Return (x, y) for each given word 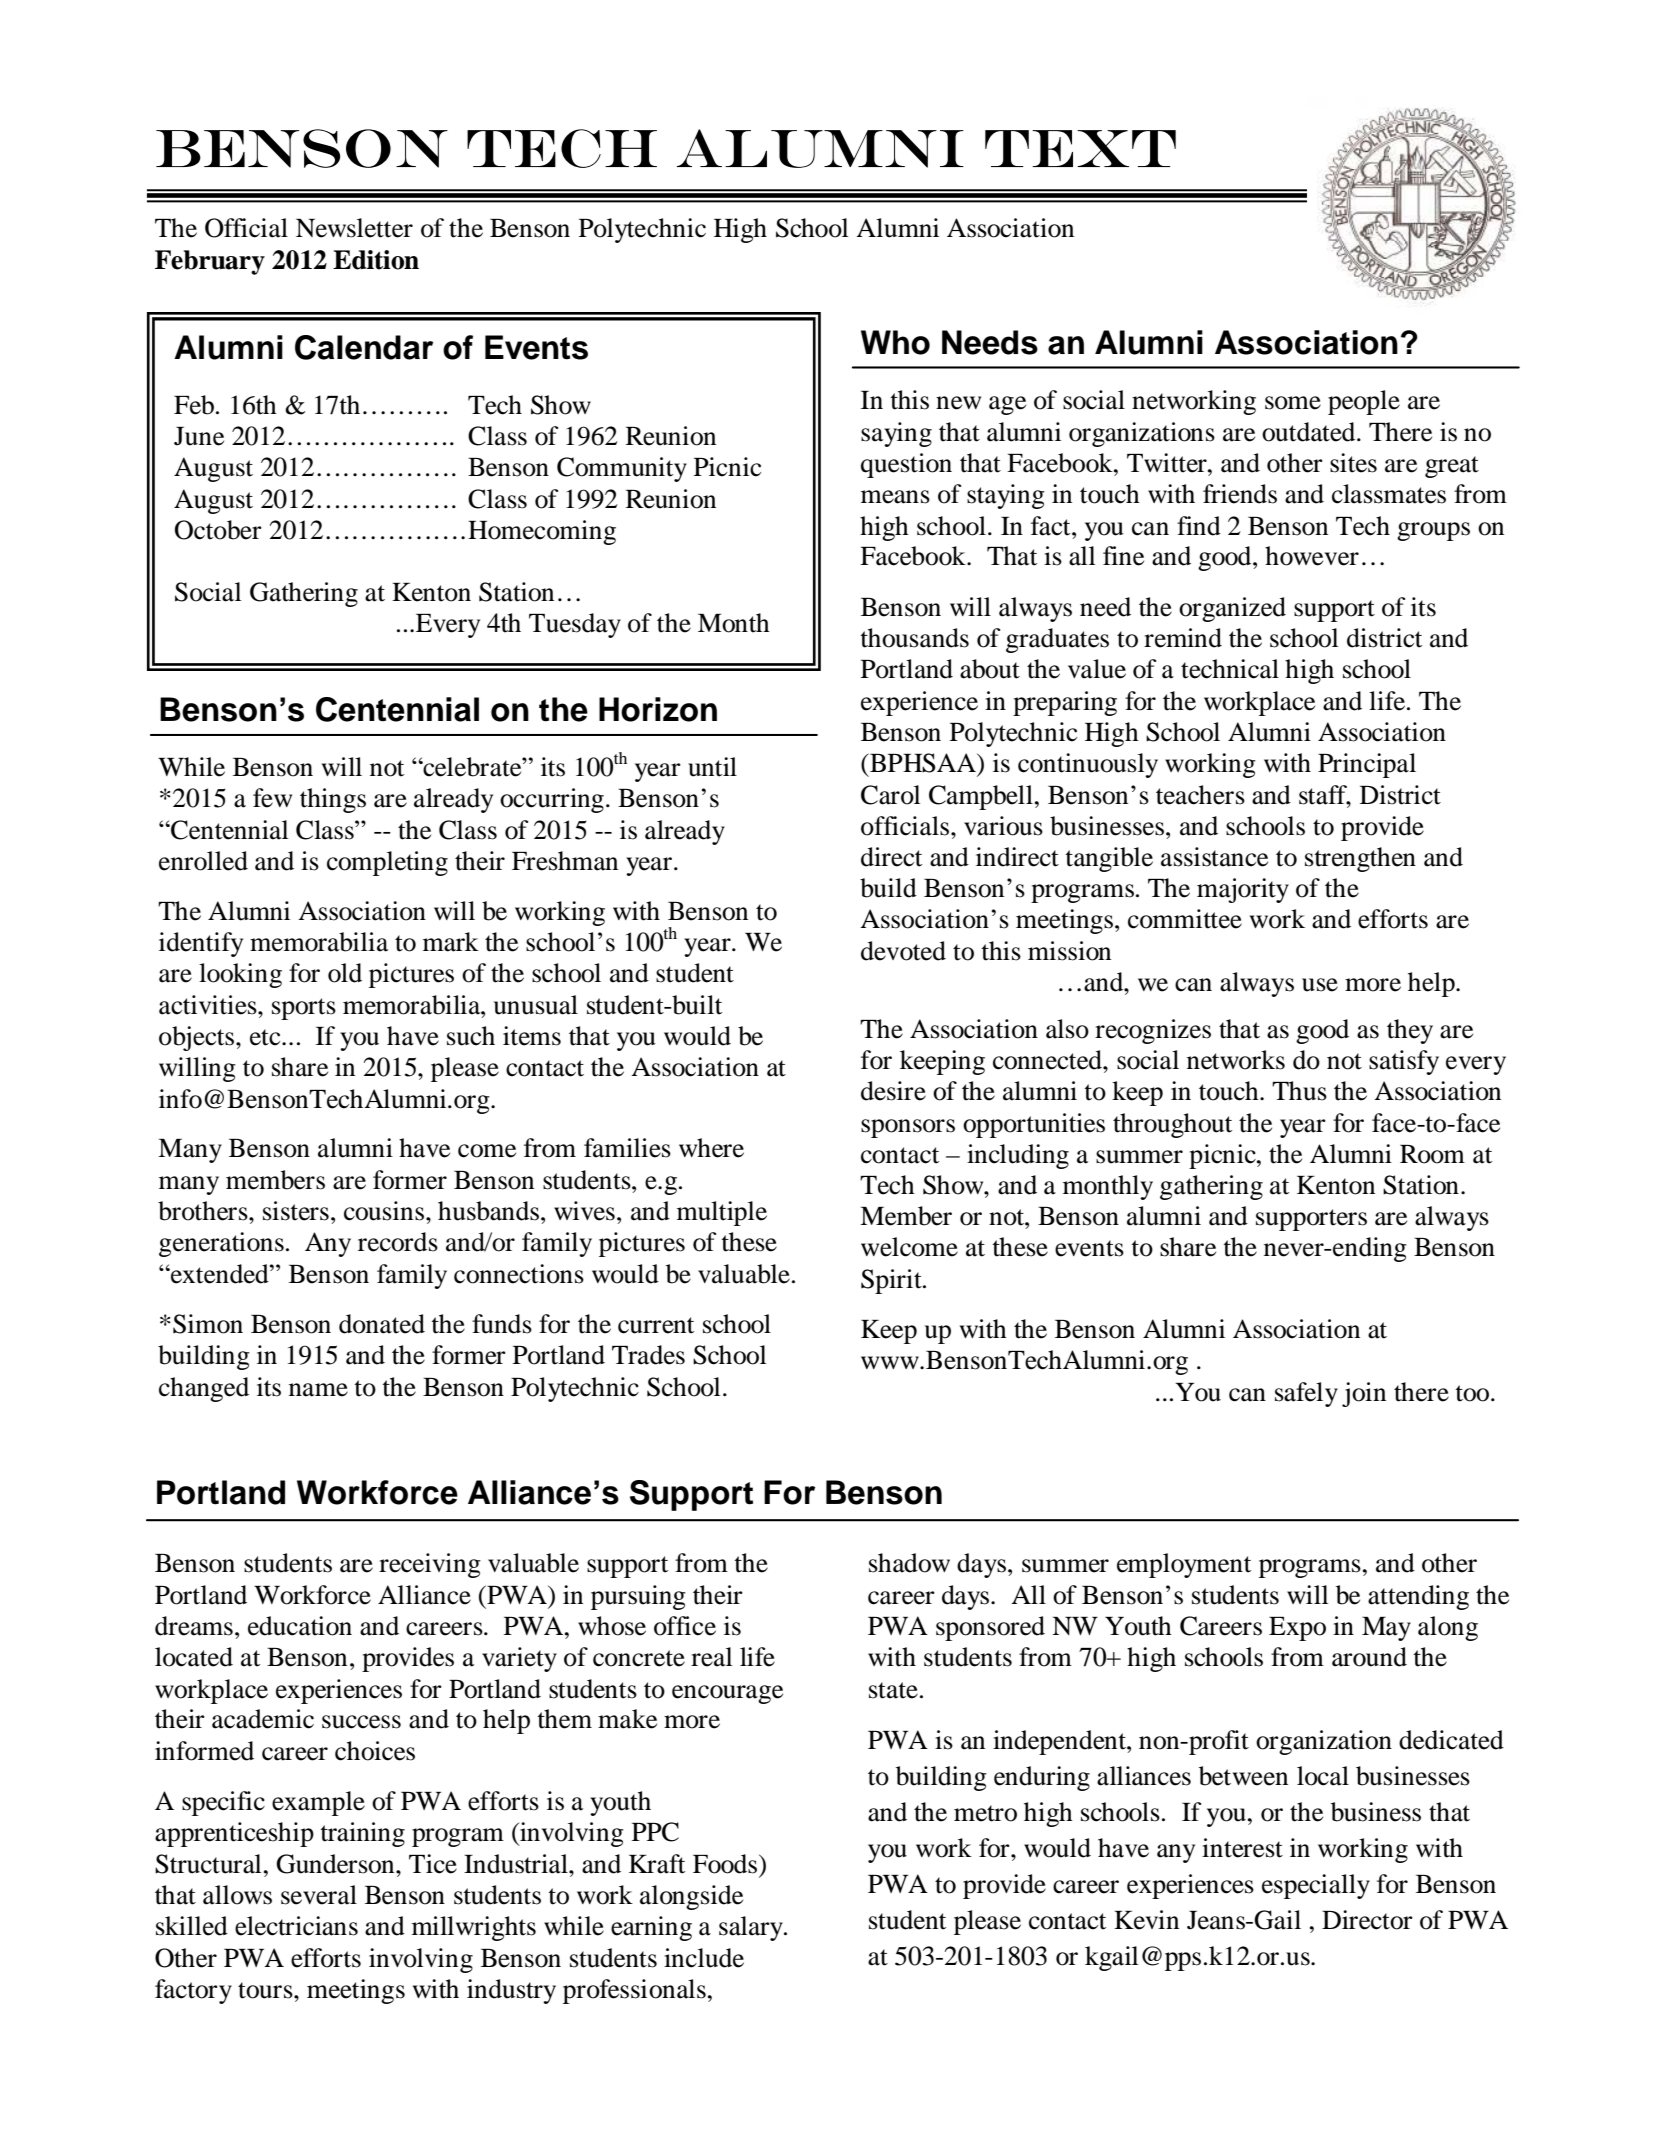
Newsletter (354, 228)
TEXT (1080, 148)
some (1293, 403)
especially (1316, 1886)
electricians (296, 1926)
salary (752, 1928)
